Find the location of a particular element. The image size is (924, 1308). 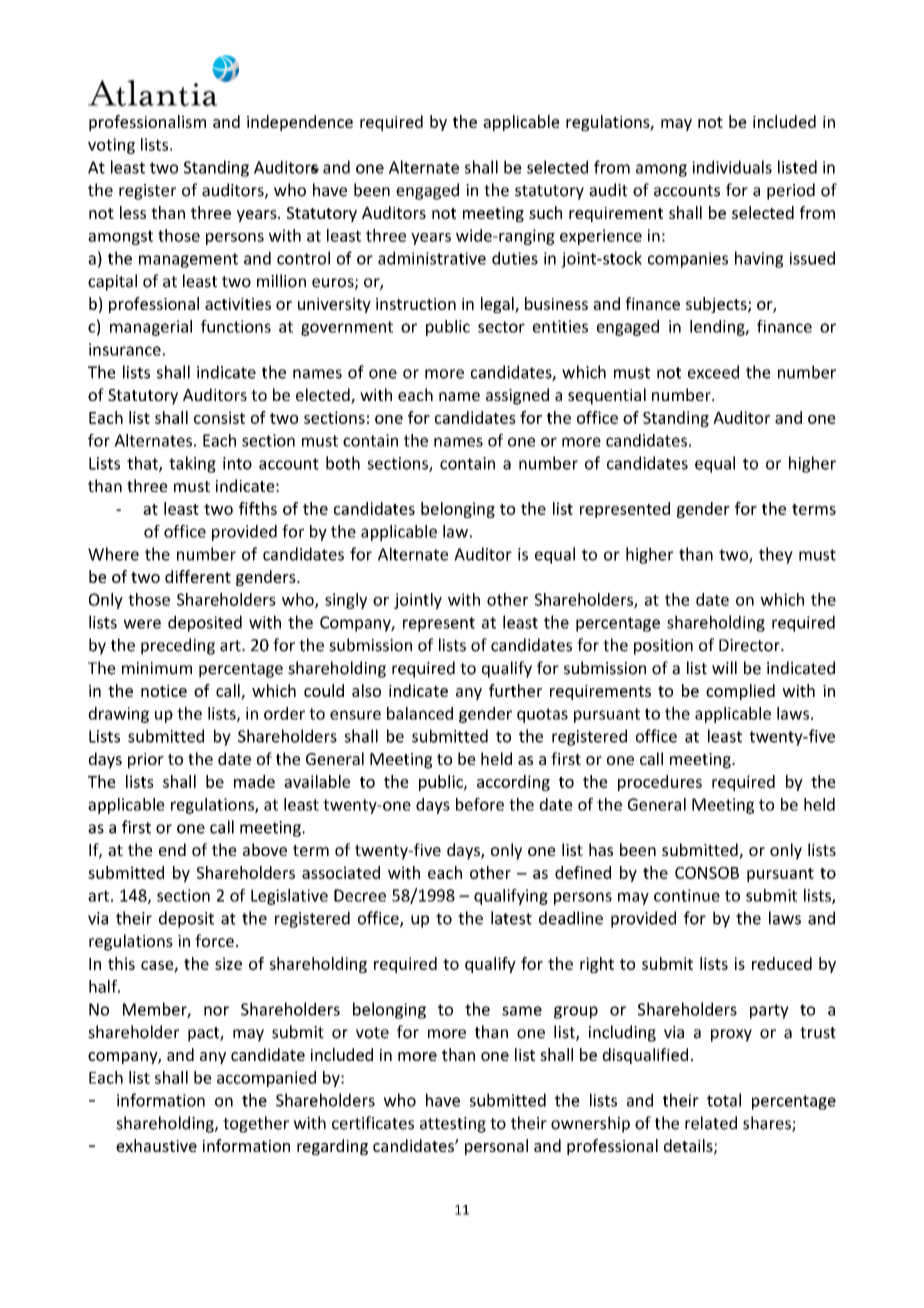

preceding is located at coordinates (178, 646).
